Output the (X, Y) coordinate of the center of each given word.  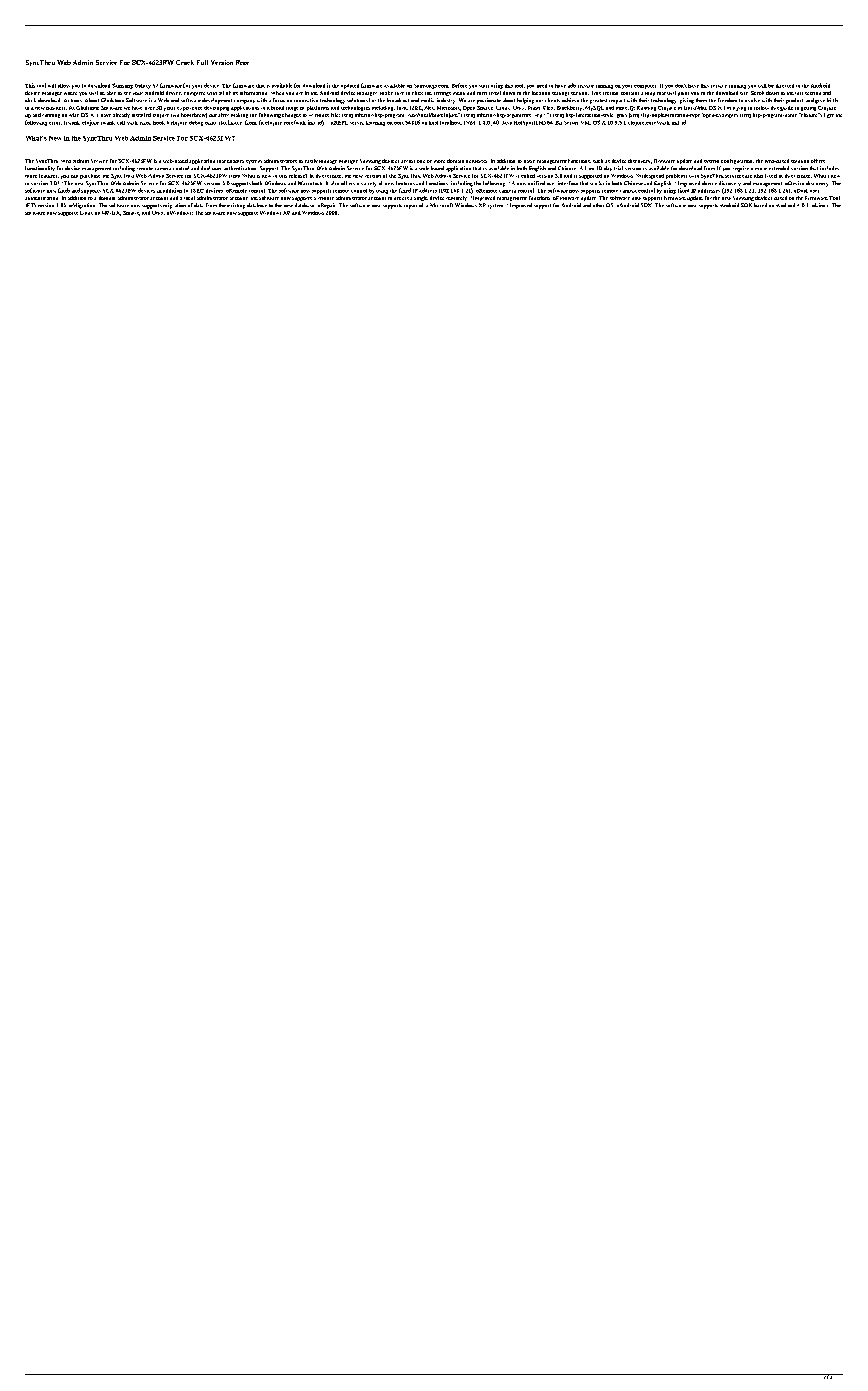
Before (459, 85)
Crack (185, 62)
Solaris (131, 213)
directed (785, 86)
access (401, 198)
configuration (737, 163)
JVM (469, 123)
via (175, 115)
